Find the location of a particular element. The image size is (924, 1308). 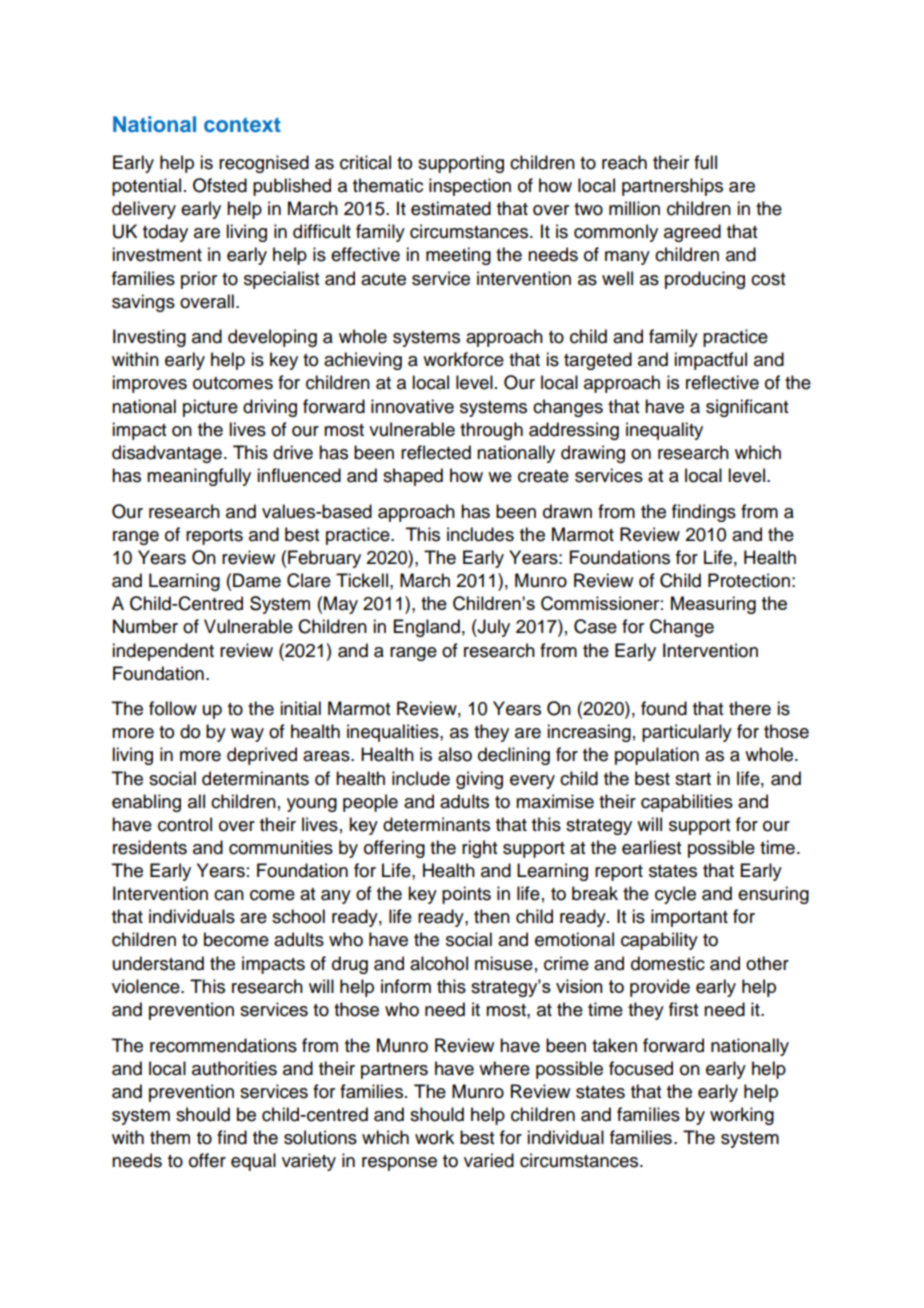

Measuring is located at coordinates (713, 605).
